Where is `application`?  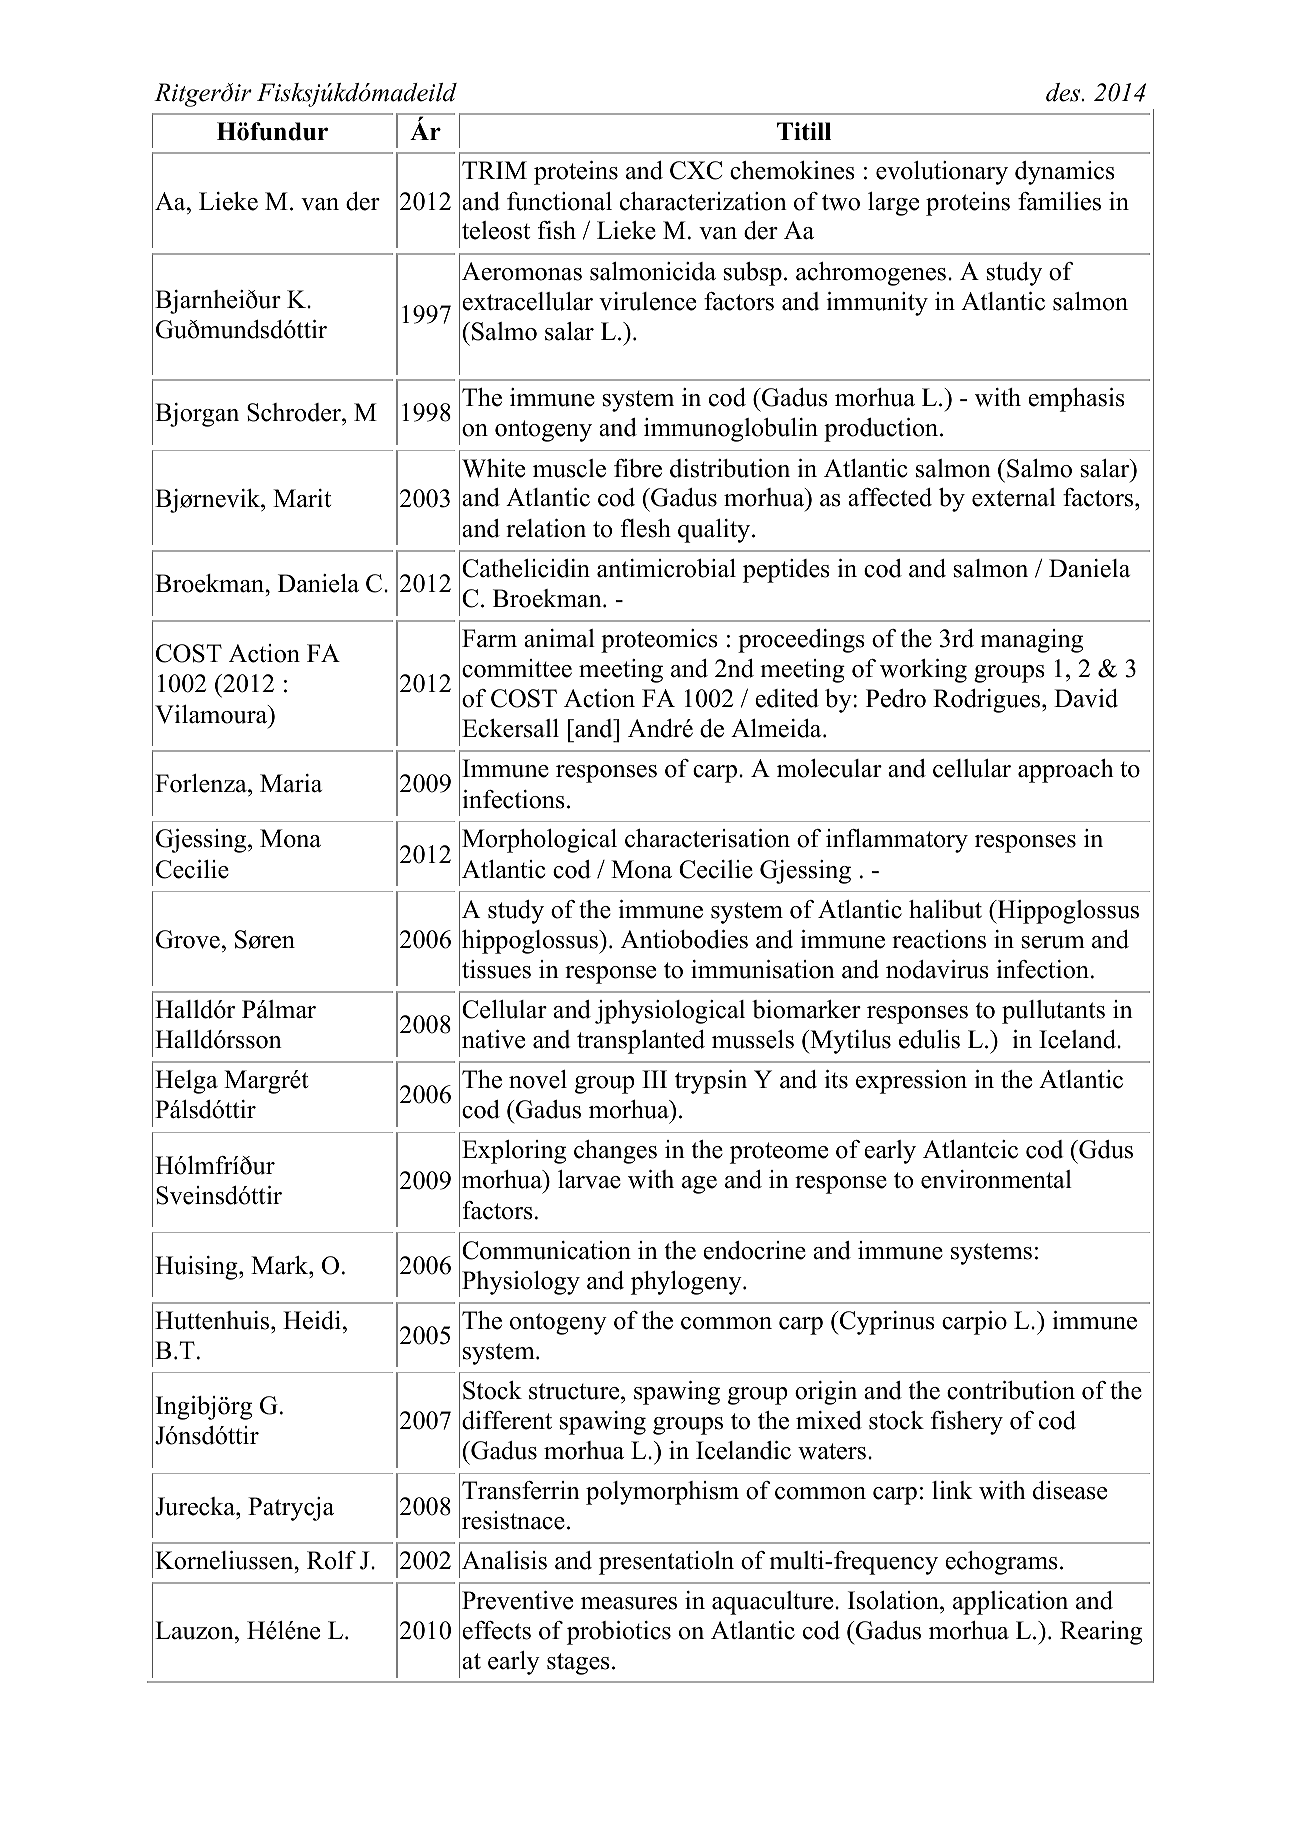
application is located at coordinates (1010, 1603).
